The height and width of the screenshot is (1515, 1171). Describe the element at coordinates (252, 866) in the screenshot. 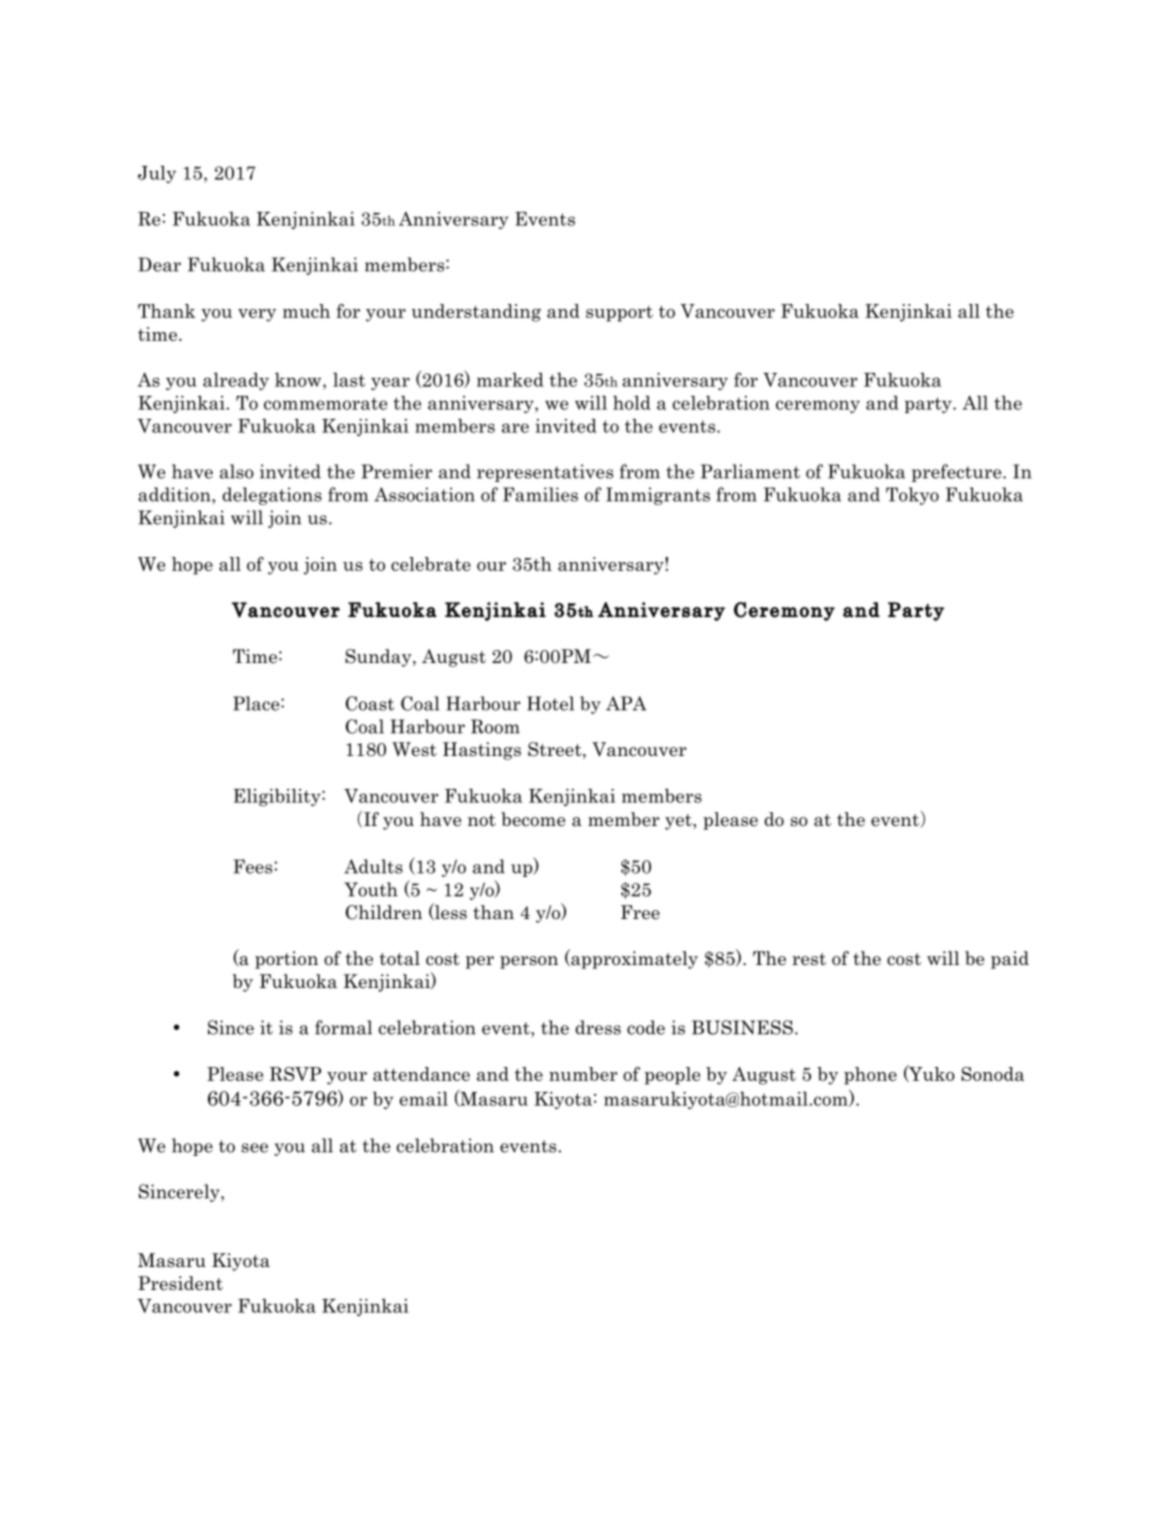

I see `Fees` at that location.
